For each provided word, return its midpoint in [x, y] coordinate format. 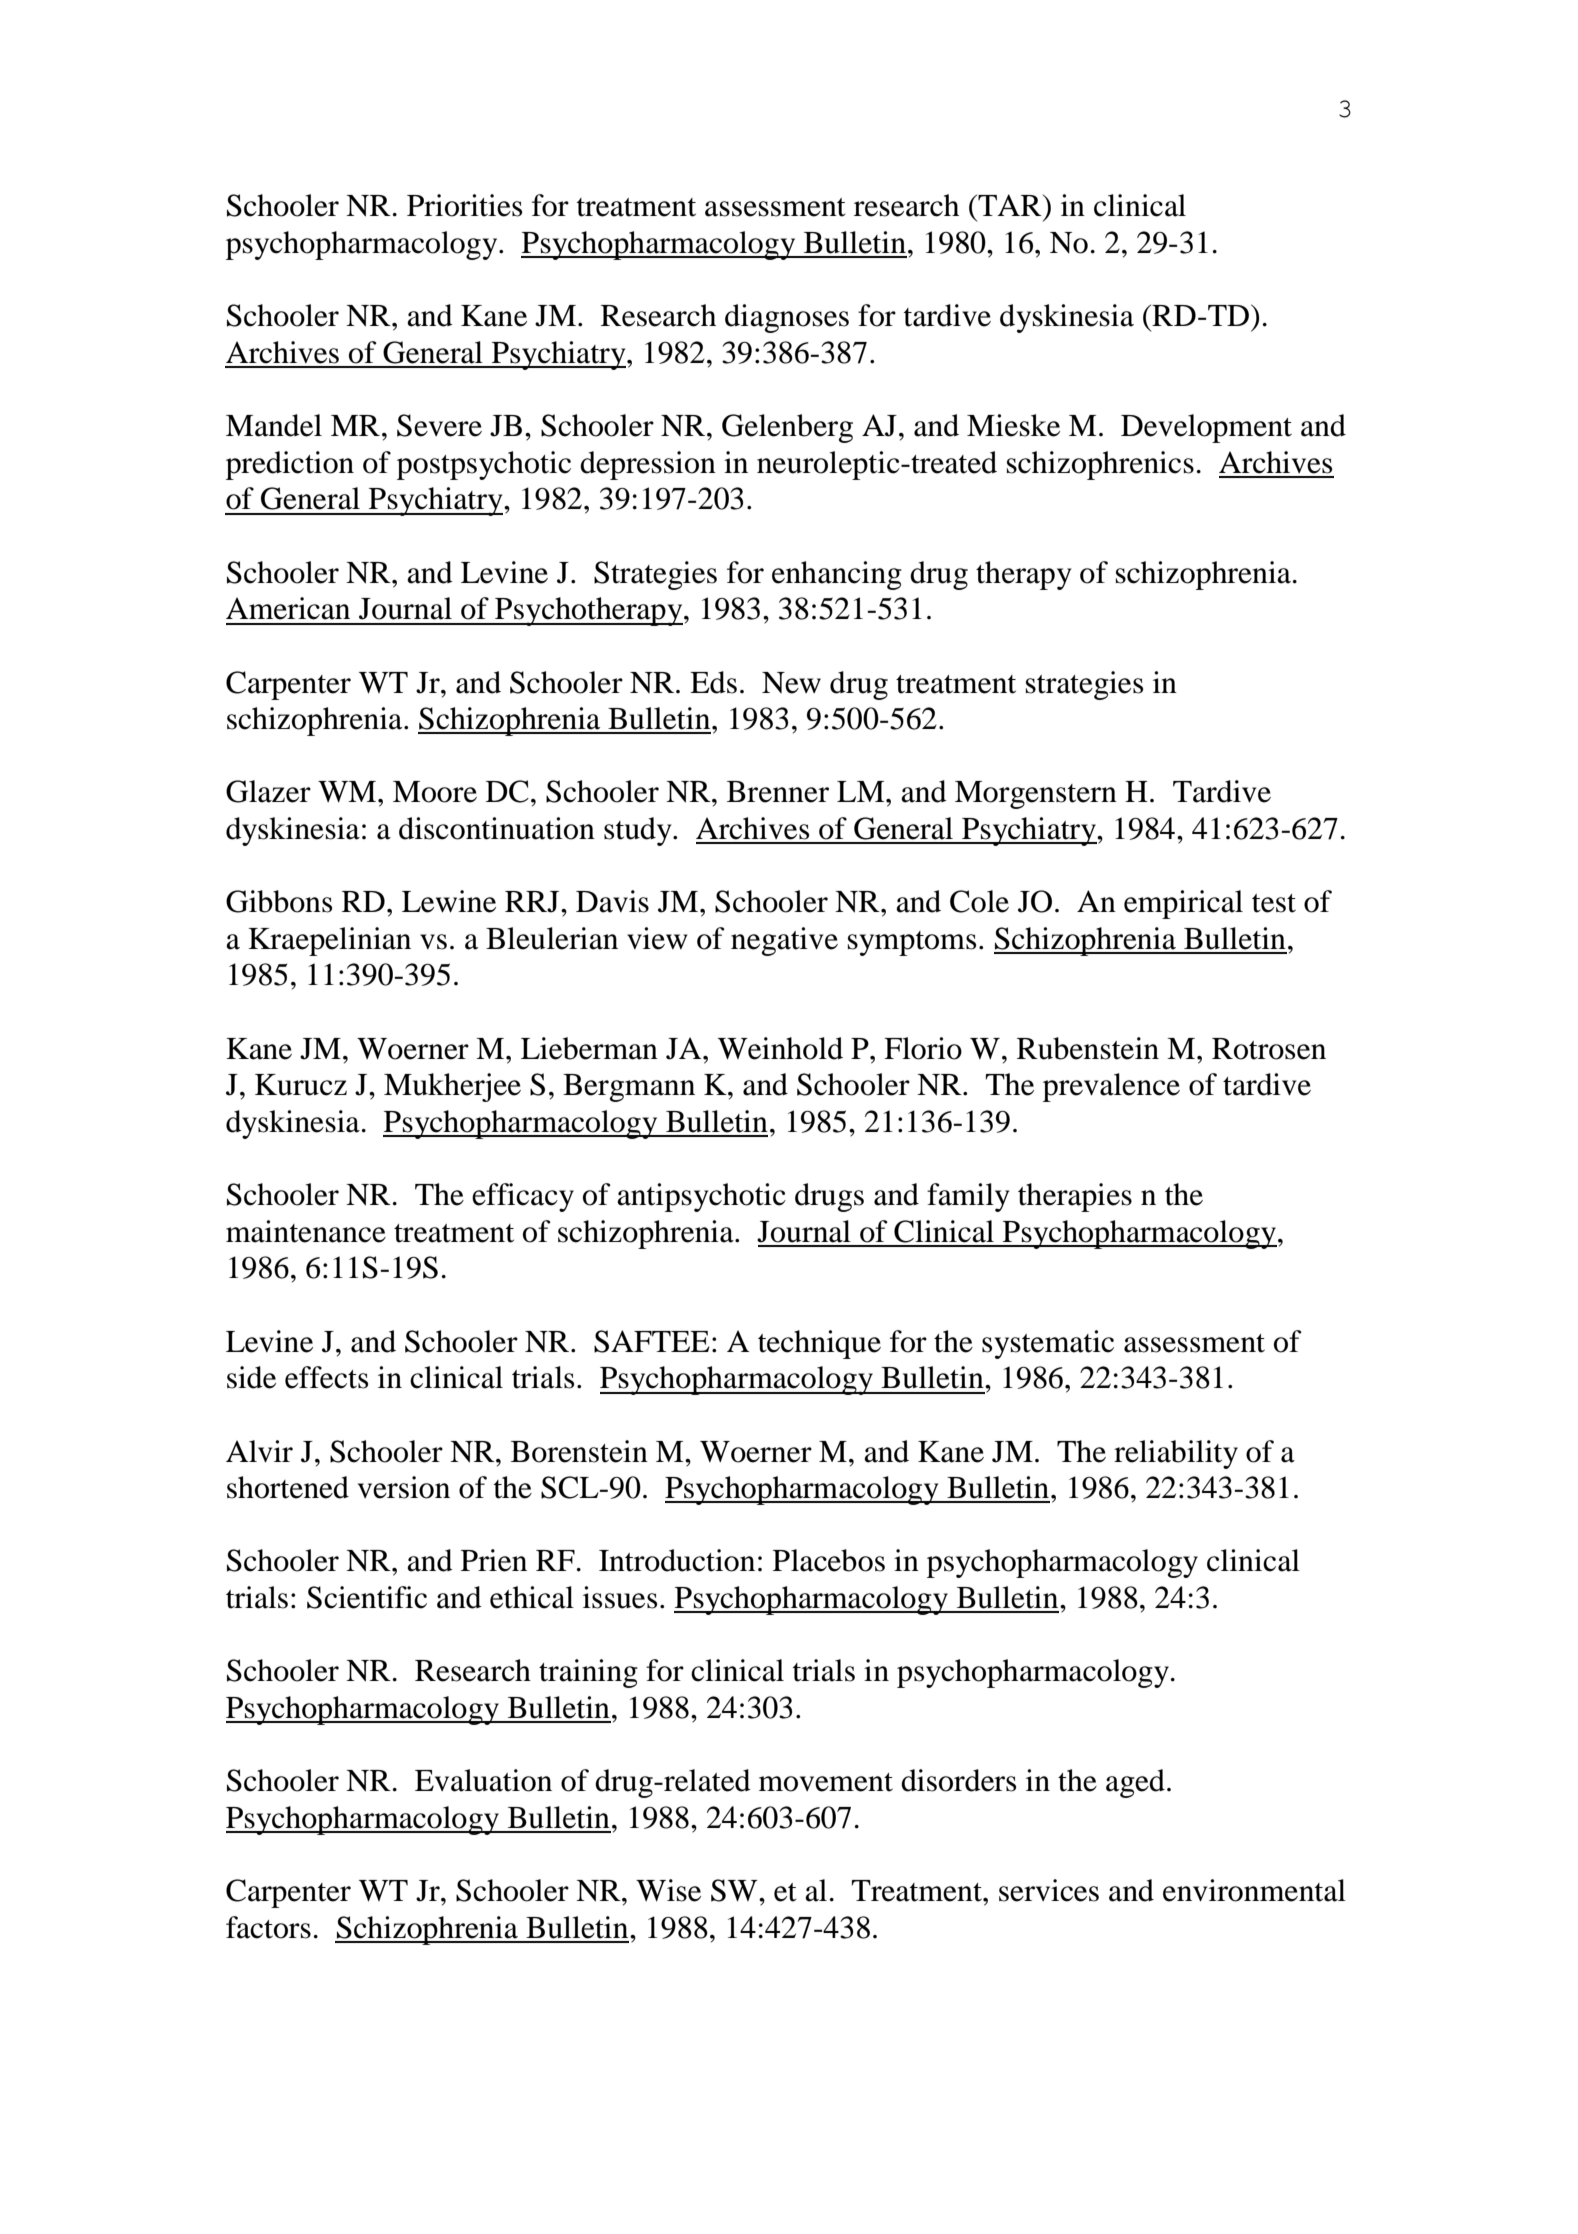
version [404, 1487]
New [791, 683]
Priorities [464, 205]
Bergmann [629, 1088]
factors [268, 1927]
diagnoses [787, 318]
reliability [1176, 1454]
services [1049, 1890]
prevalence [1111, 1087]
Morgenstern [1036, 795]
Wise [668, 1890]
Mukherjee [452, 1087]
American [288, 608]
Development [1206, 428]
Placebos [829, 1560]
